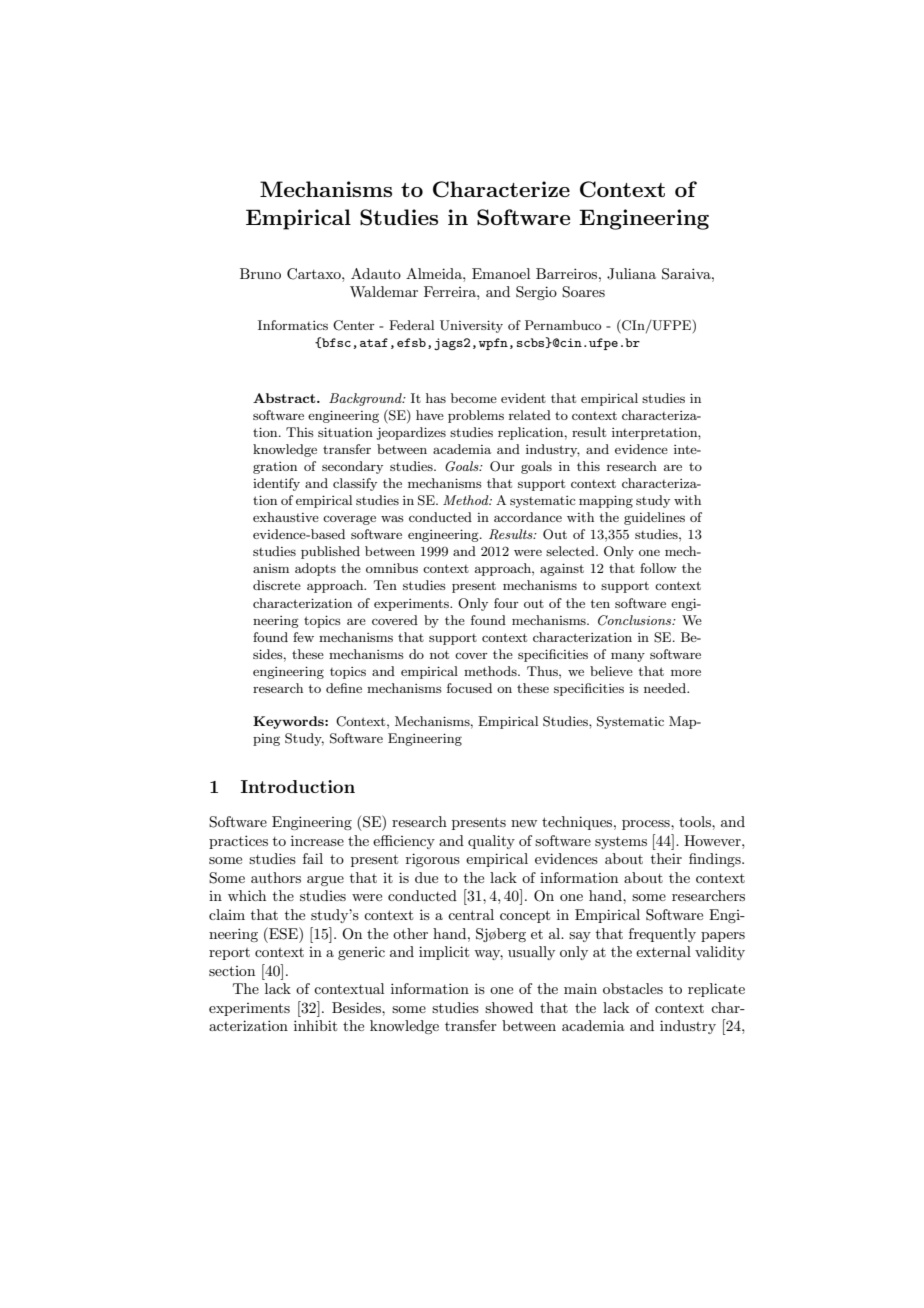  What do you see at coordinates (439, 654) in the screenshot?
I see `not` at bounding box center [439, 654].
